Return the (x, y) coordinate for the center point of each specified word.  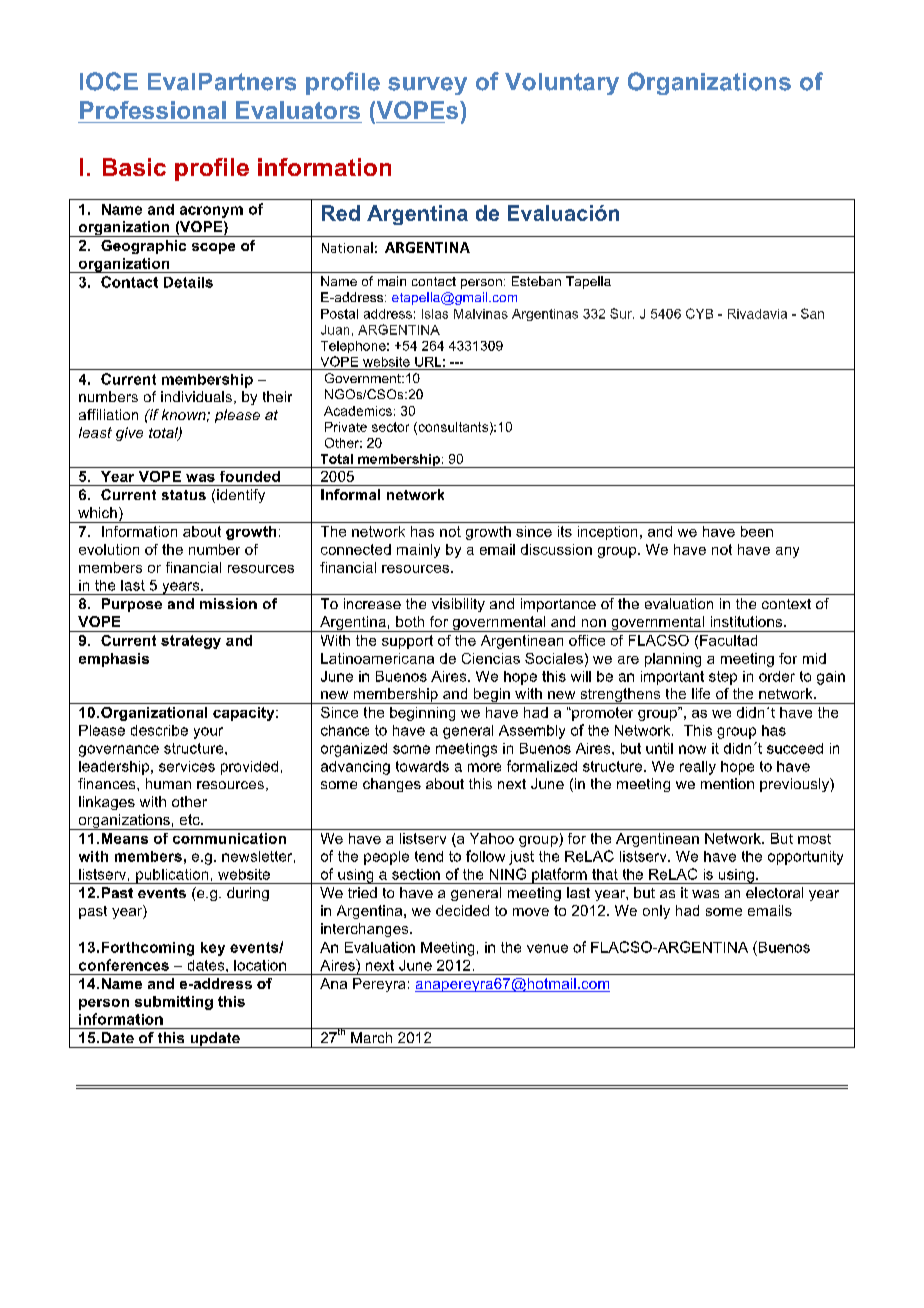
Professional (153, 110)
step (723, 678)
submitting (174, 1003)
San (812, 313)
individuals (198, 397)
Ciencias (491, 658)
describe (159, 730)
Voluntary (562, 84)
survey (427, 86)
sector (390, 427)
